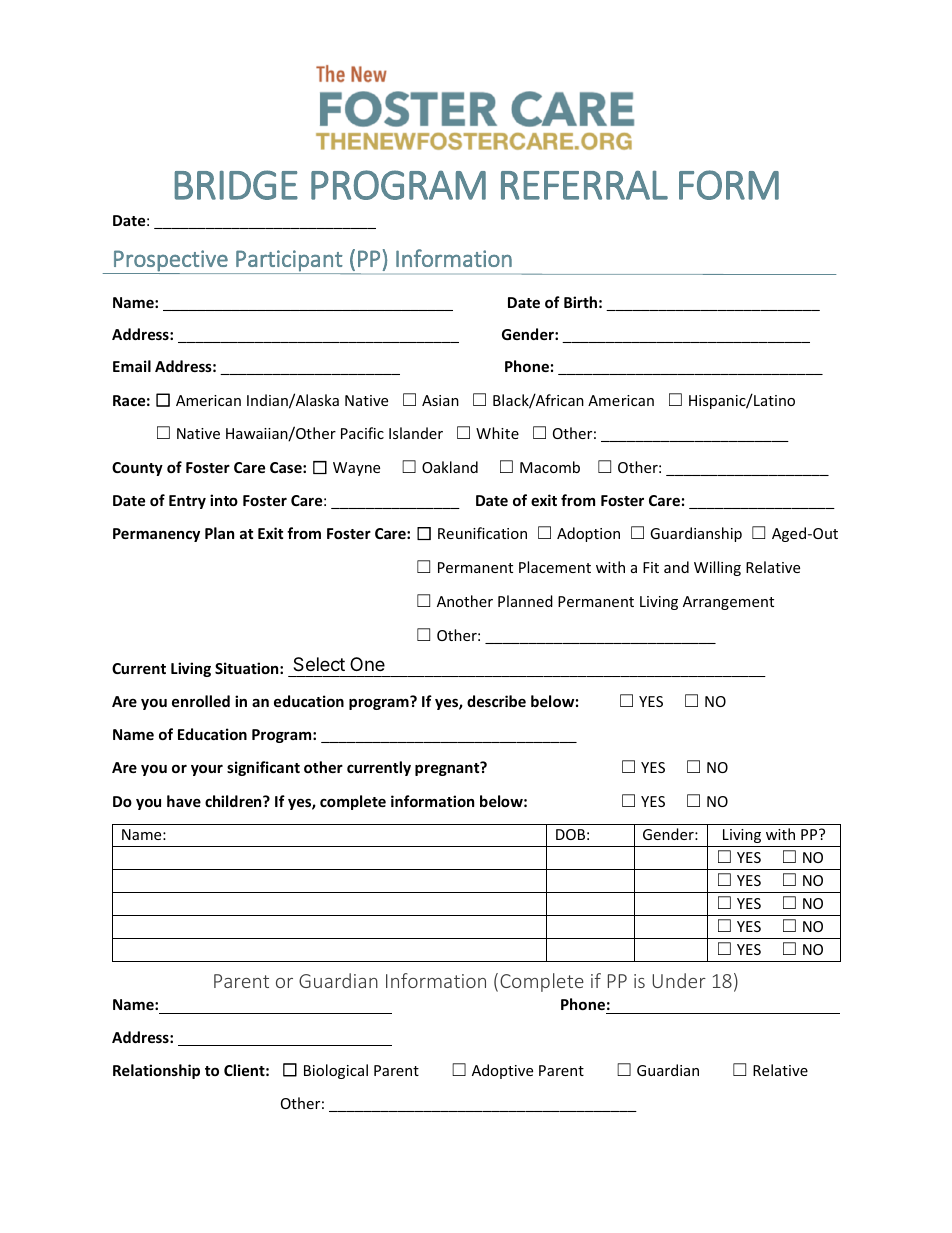  Describe the element at coordinates (184, 801) in the screenshot. I see `have` at that location.
